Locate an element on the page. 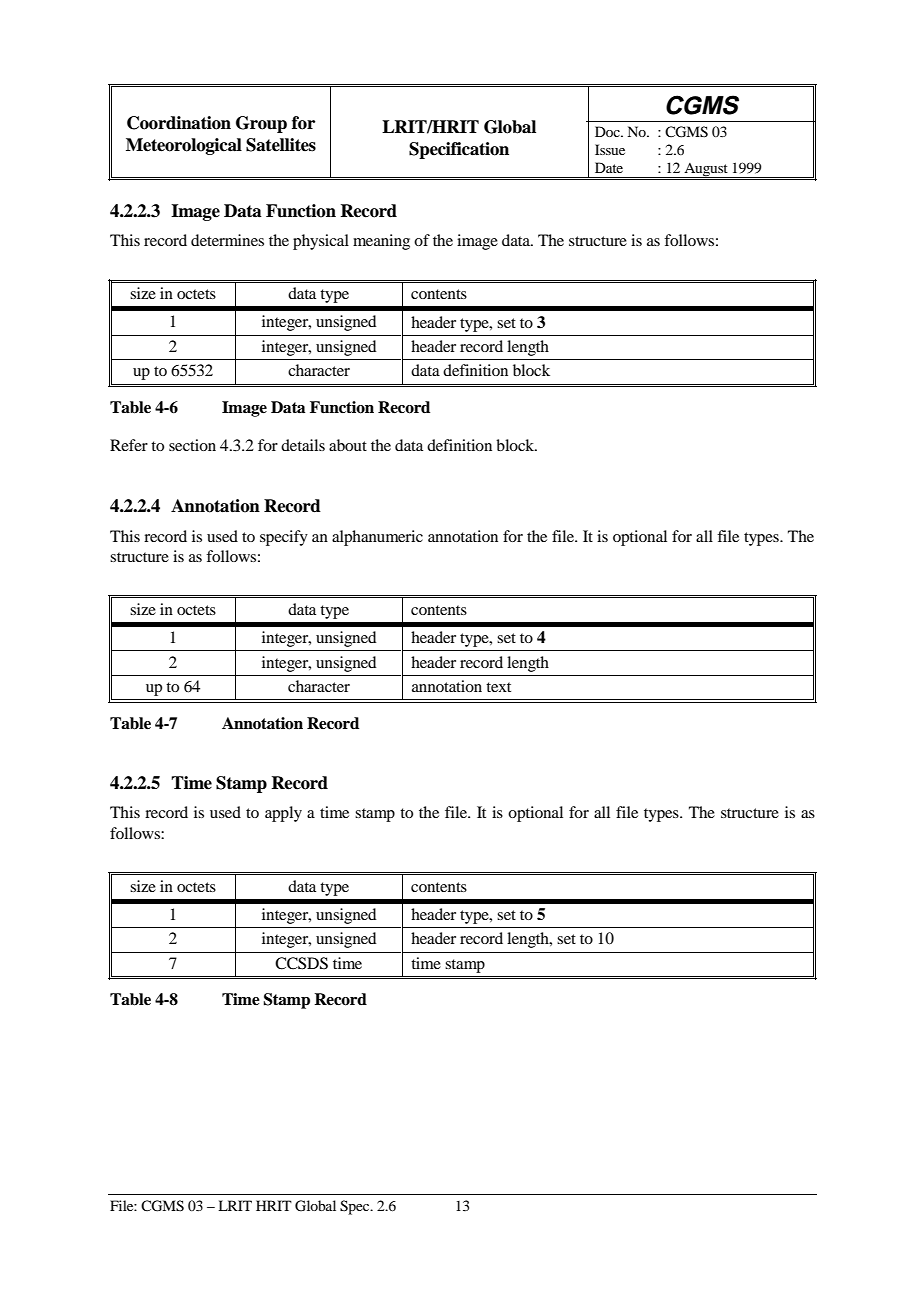 The width and height of the document is (924, 1308). about is located at coordinates (348, 445).
